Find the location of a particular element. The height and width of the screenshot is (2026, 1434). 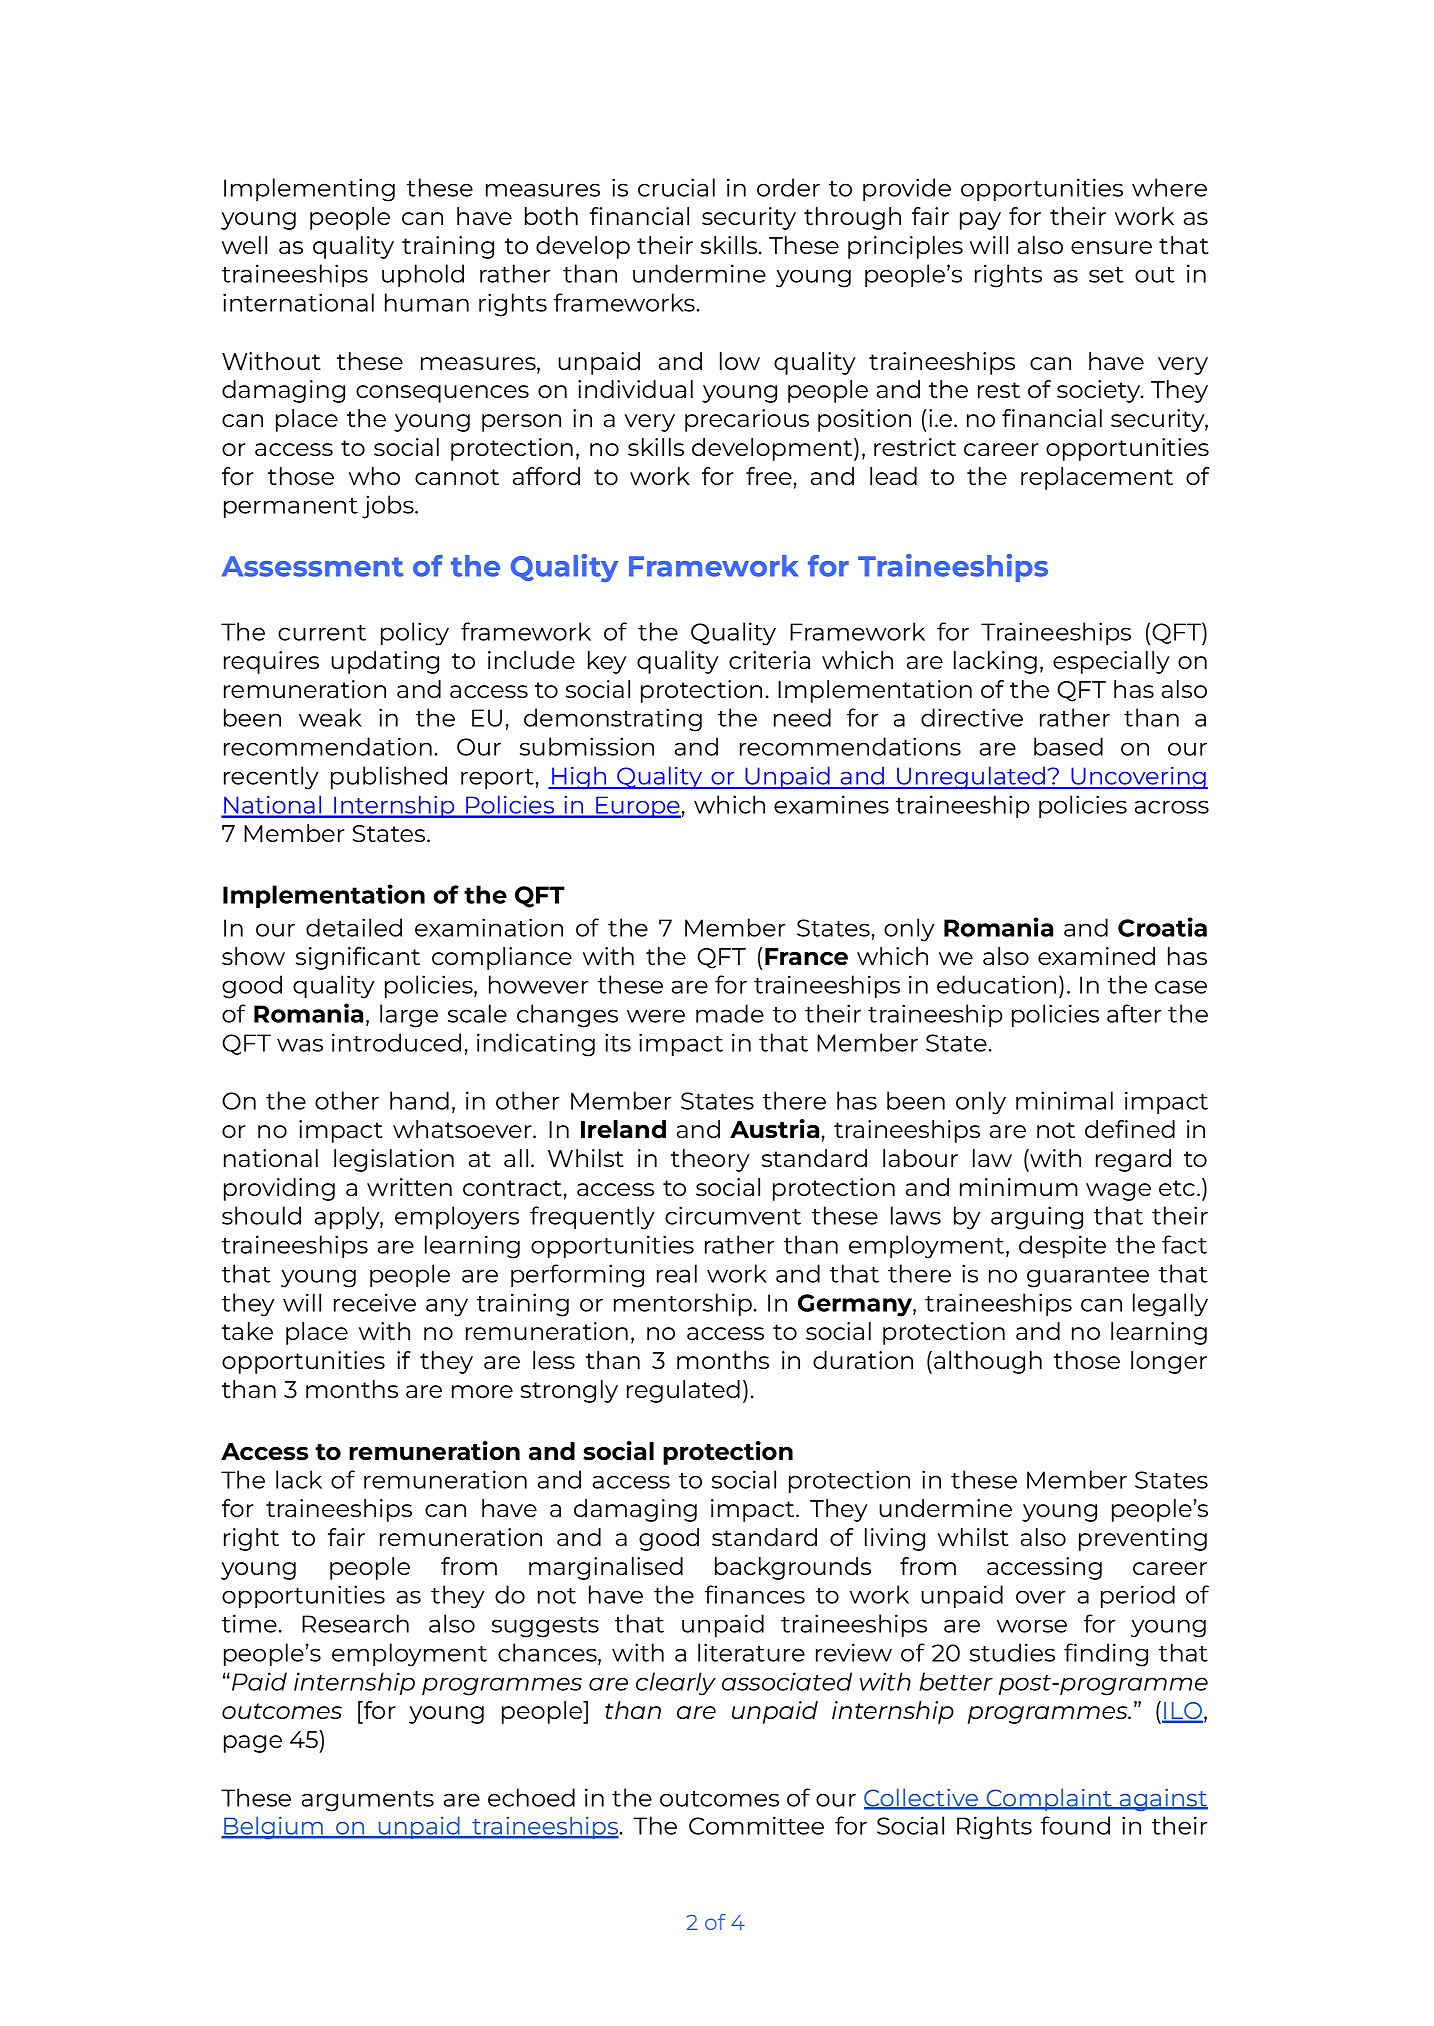

Complaint is located at coordinates (1049, 1799).
